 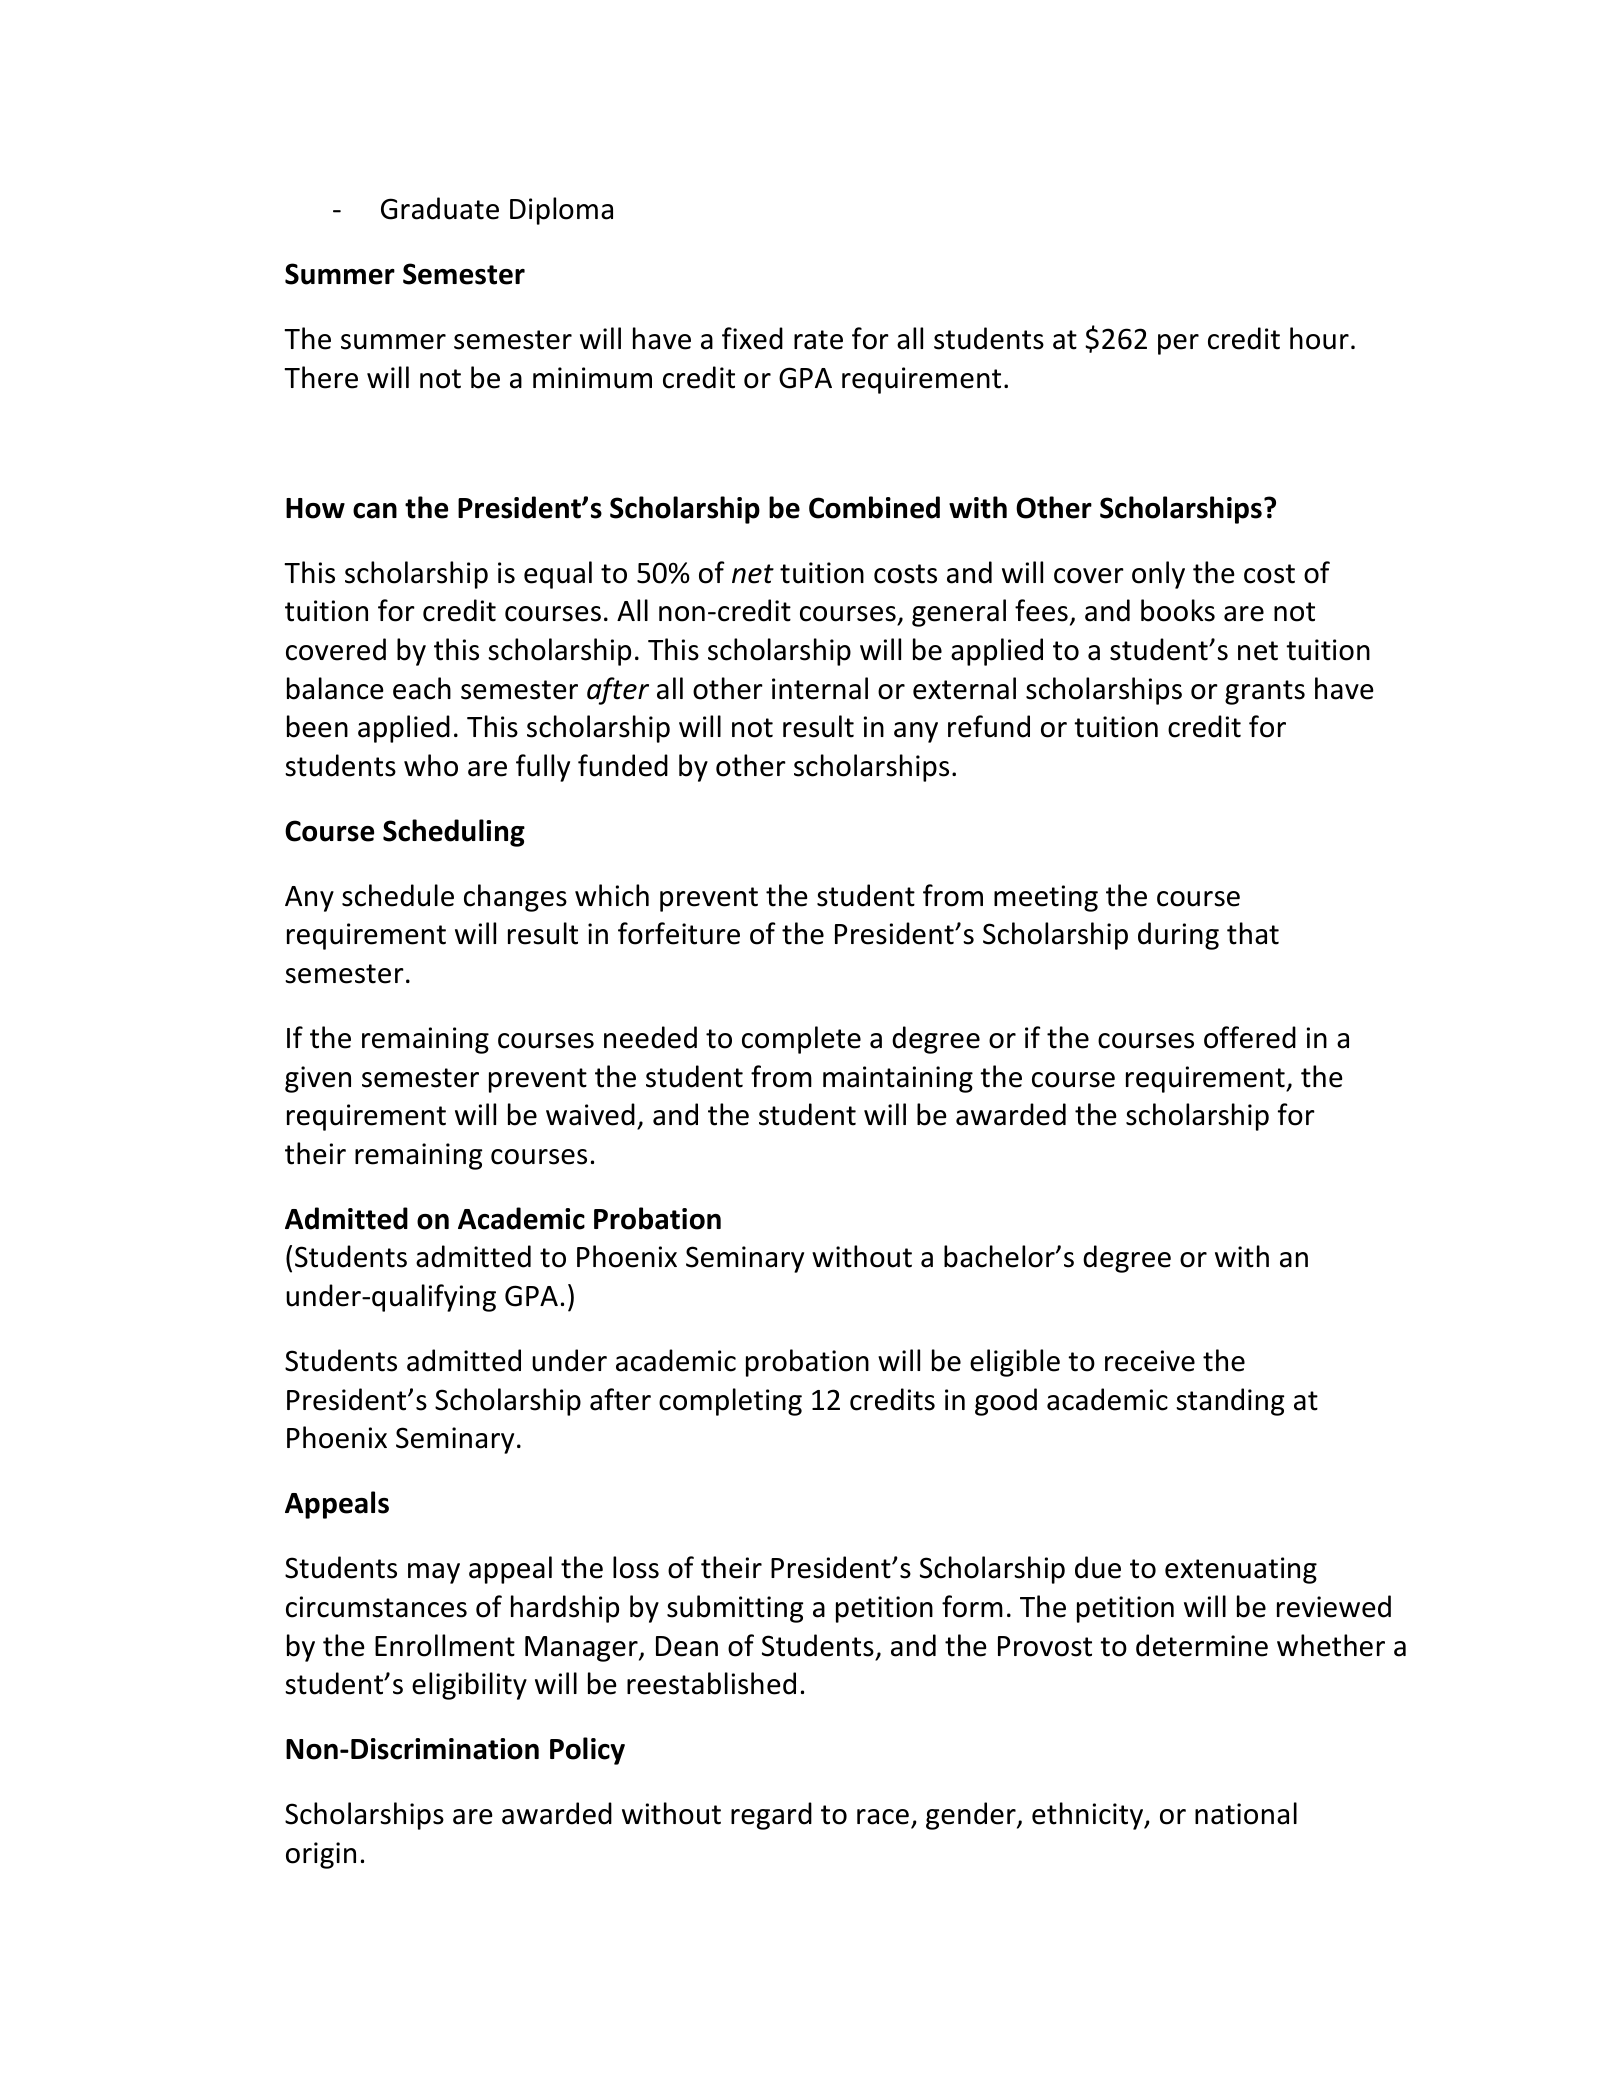 What do you see at coordinates (818, 340) in the screenshot?
I see `rate` at bounding box center [818, 340].
